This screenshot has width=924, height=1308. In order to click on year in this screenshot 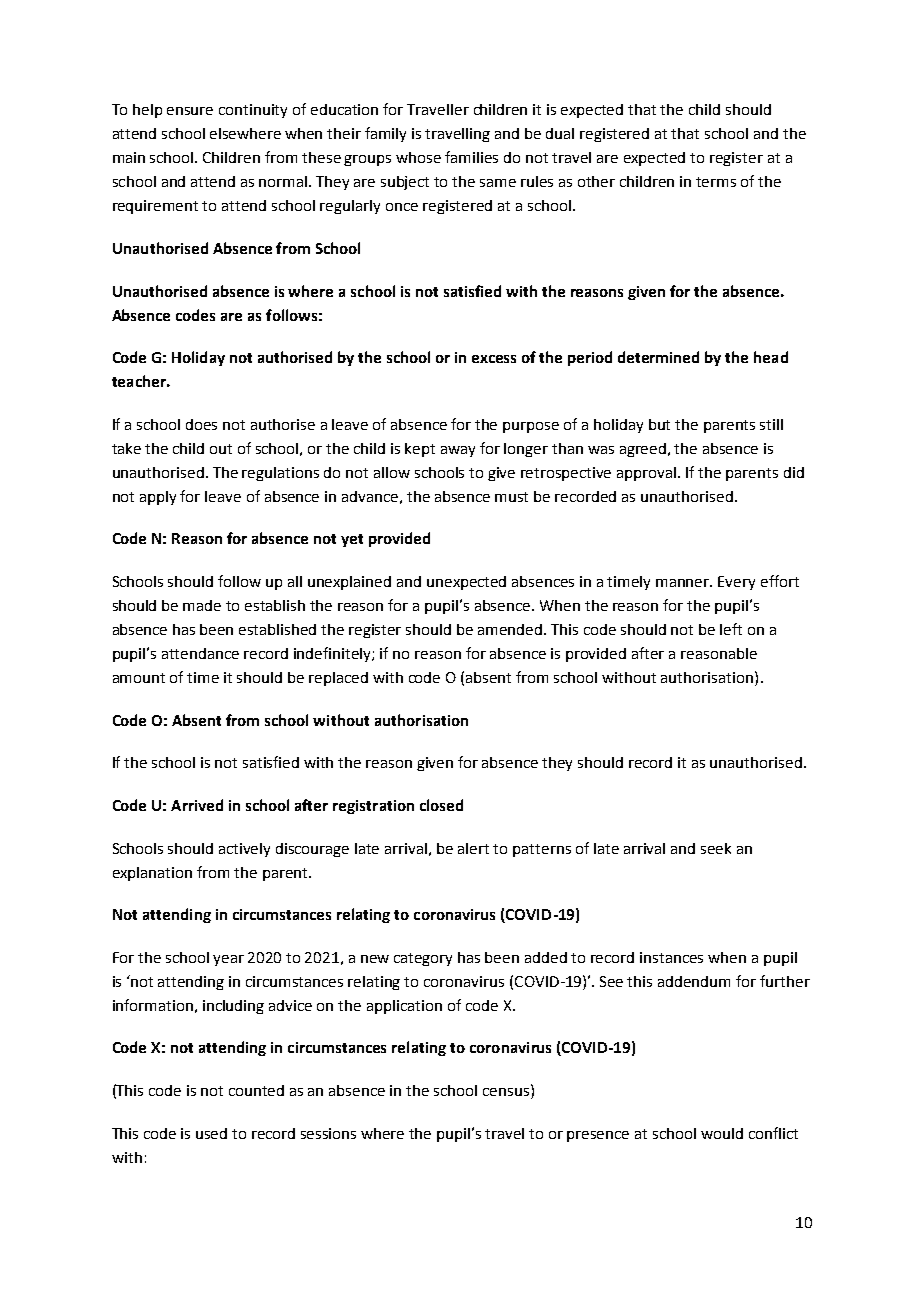, I will do `click(228, 960)`.
